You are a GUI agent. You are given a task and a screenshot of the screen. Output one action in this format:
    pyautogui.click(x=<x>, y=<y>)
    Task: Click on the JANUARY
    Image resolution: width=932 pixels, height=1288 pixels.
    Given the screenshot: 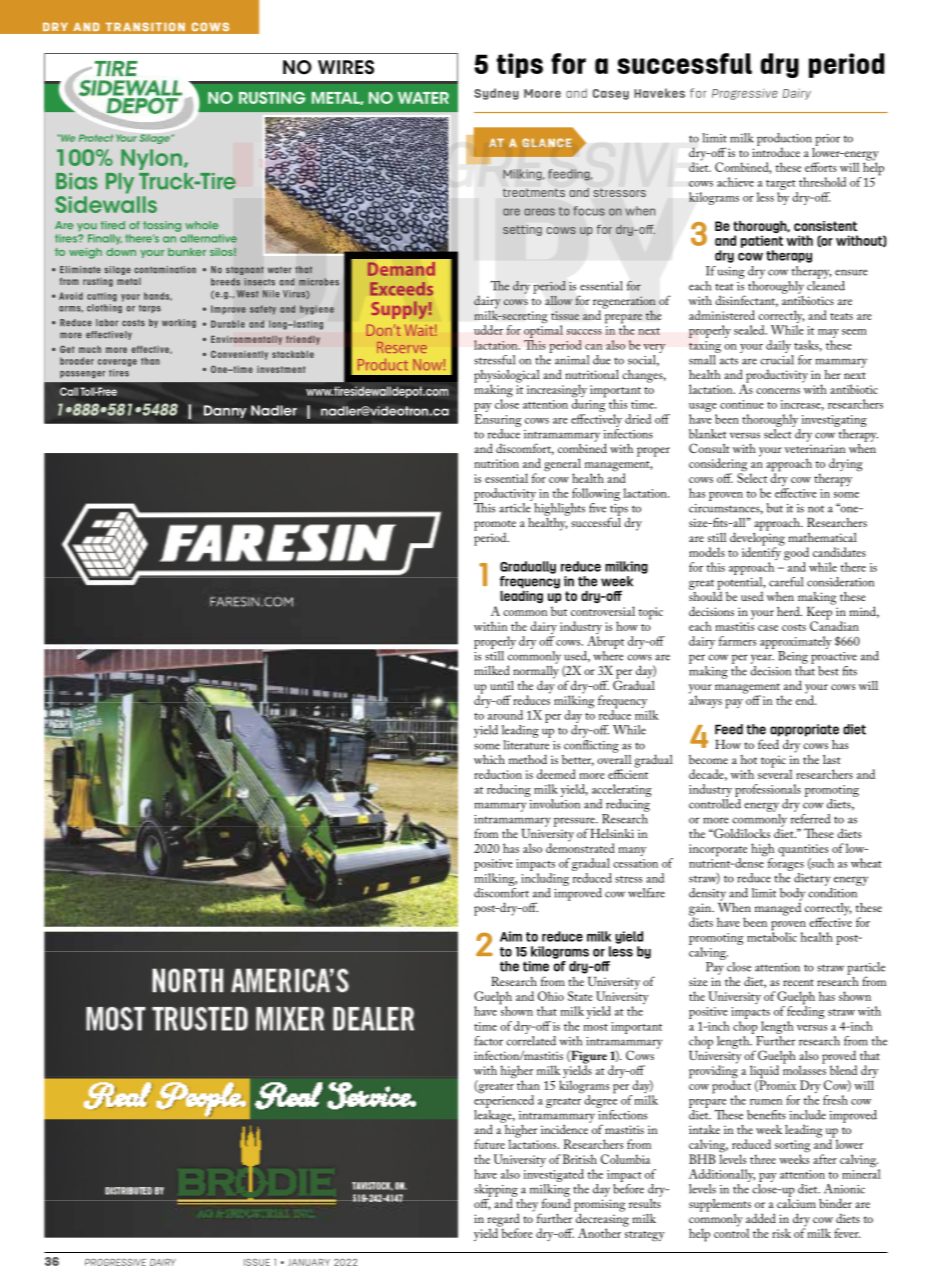 What is the action you would take?
    pyautogui.click(x=309, y=1262)
